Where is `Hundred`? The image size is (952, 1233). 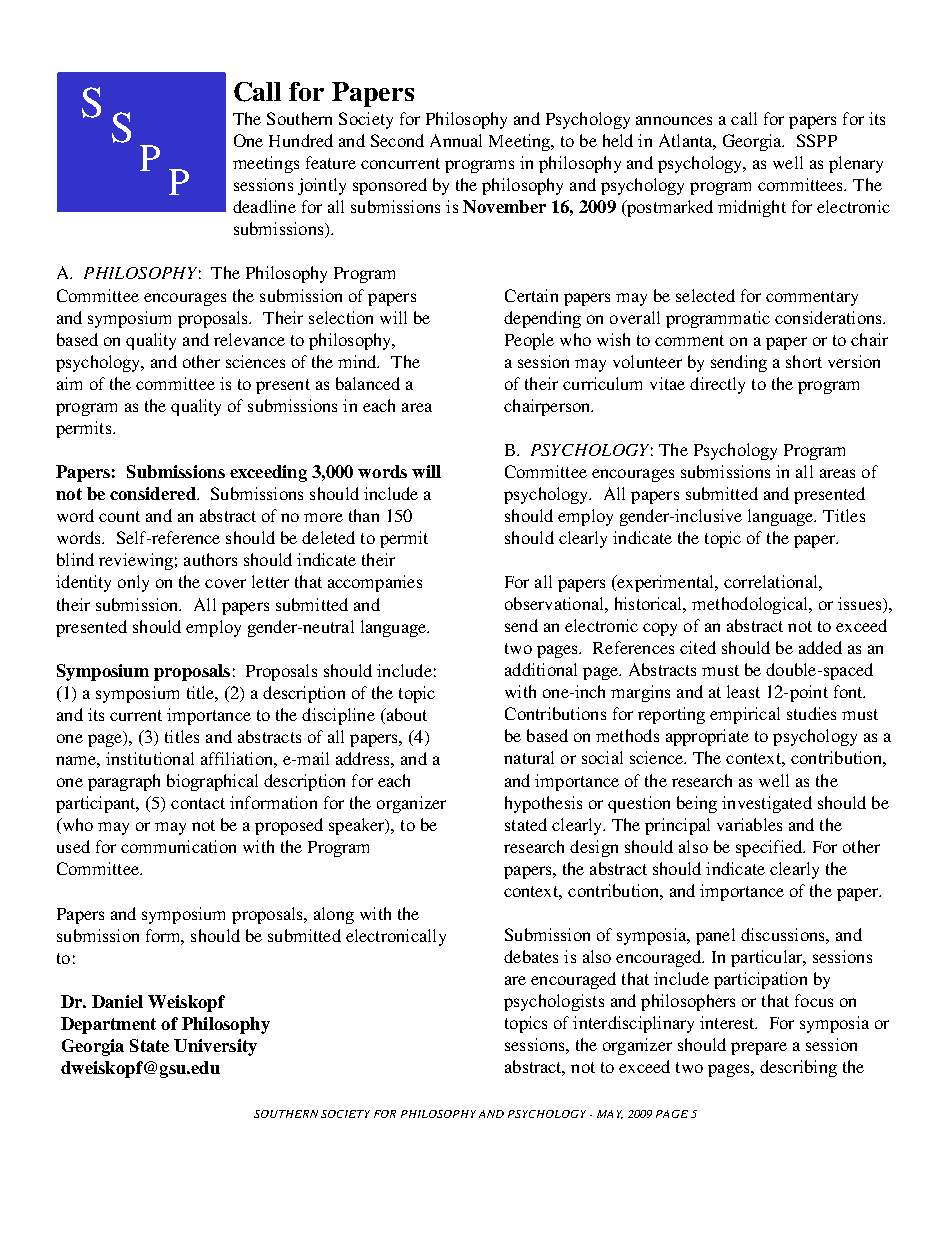
Hundred is located at coordinates (301, 140).
